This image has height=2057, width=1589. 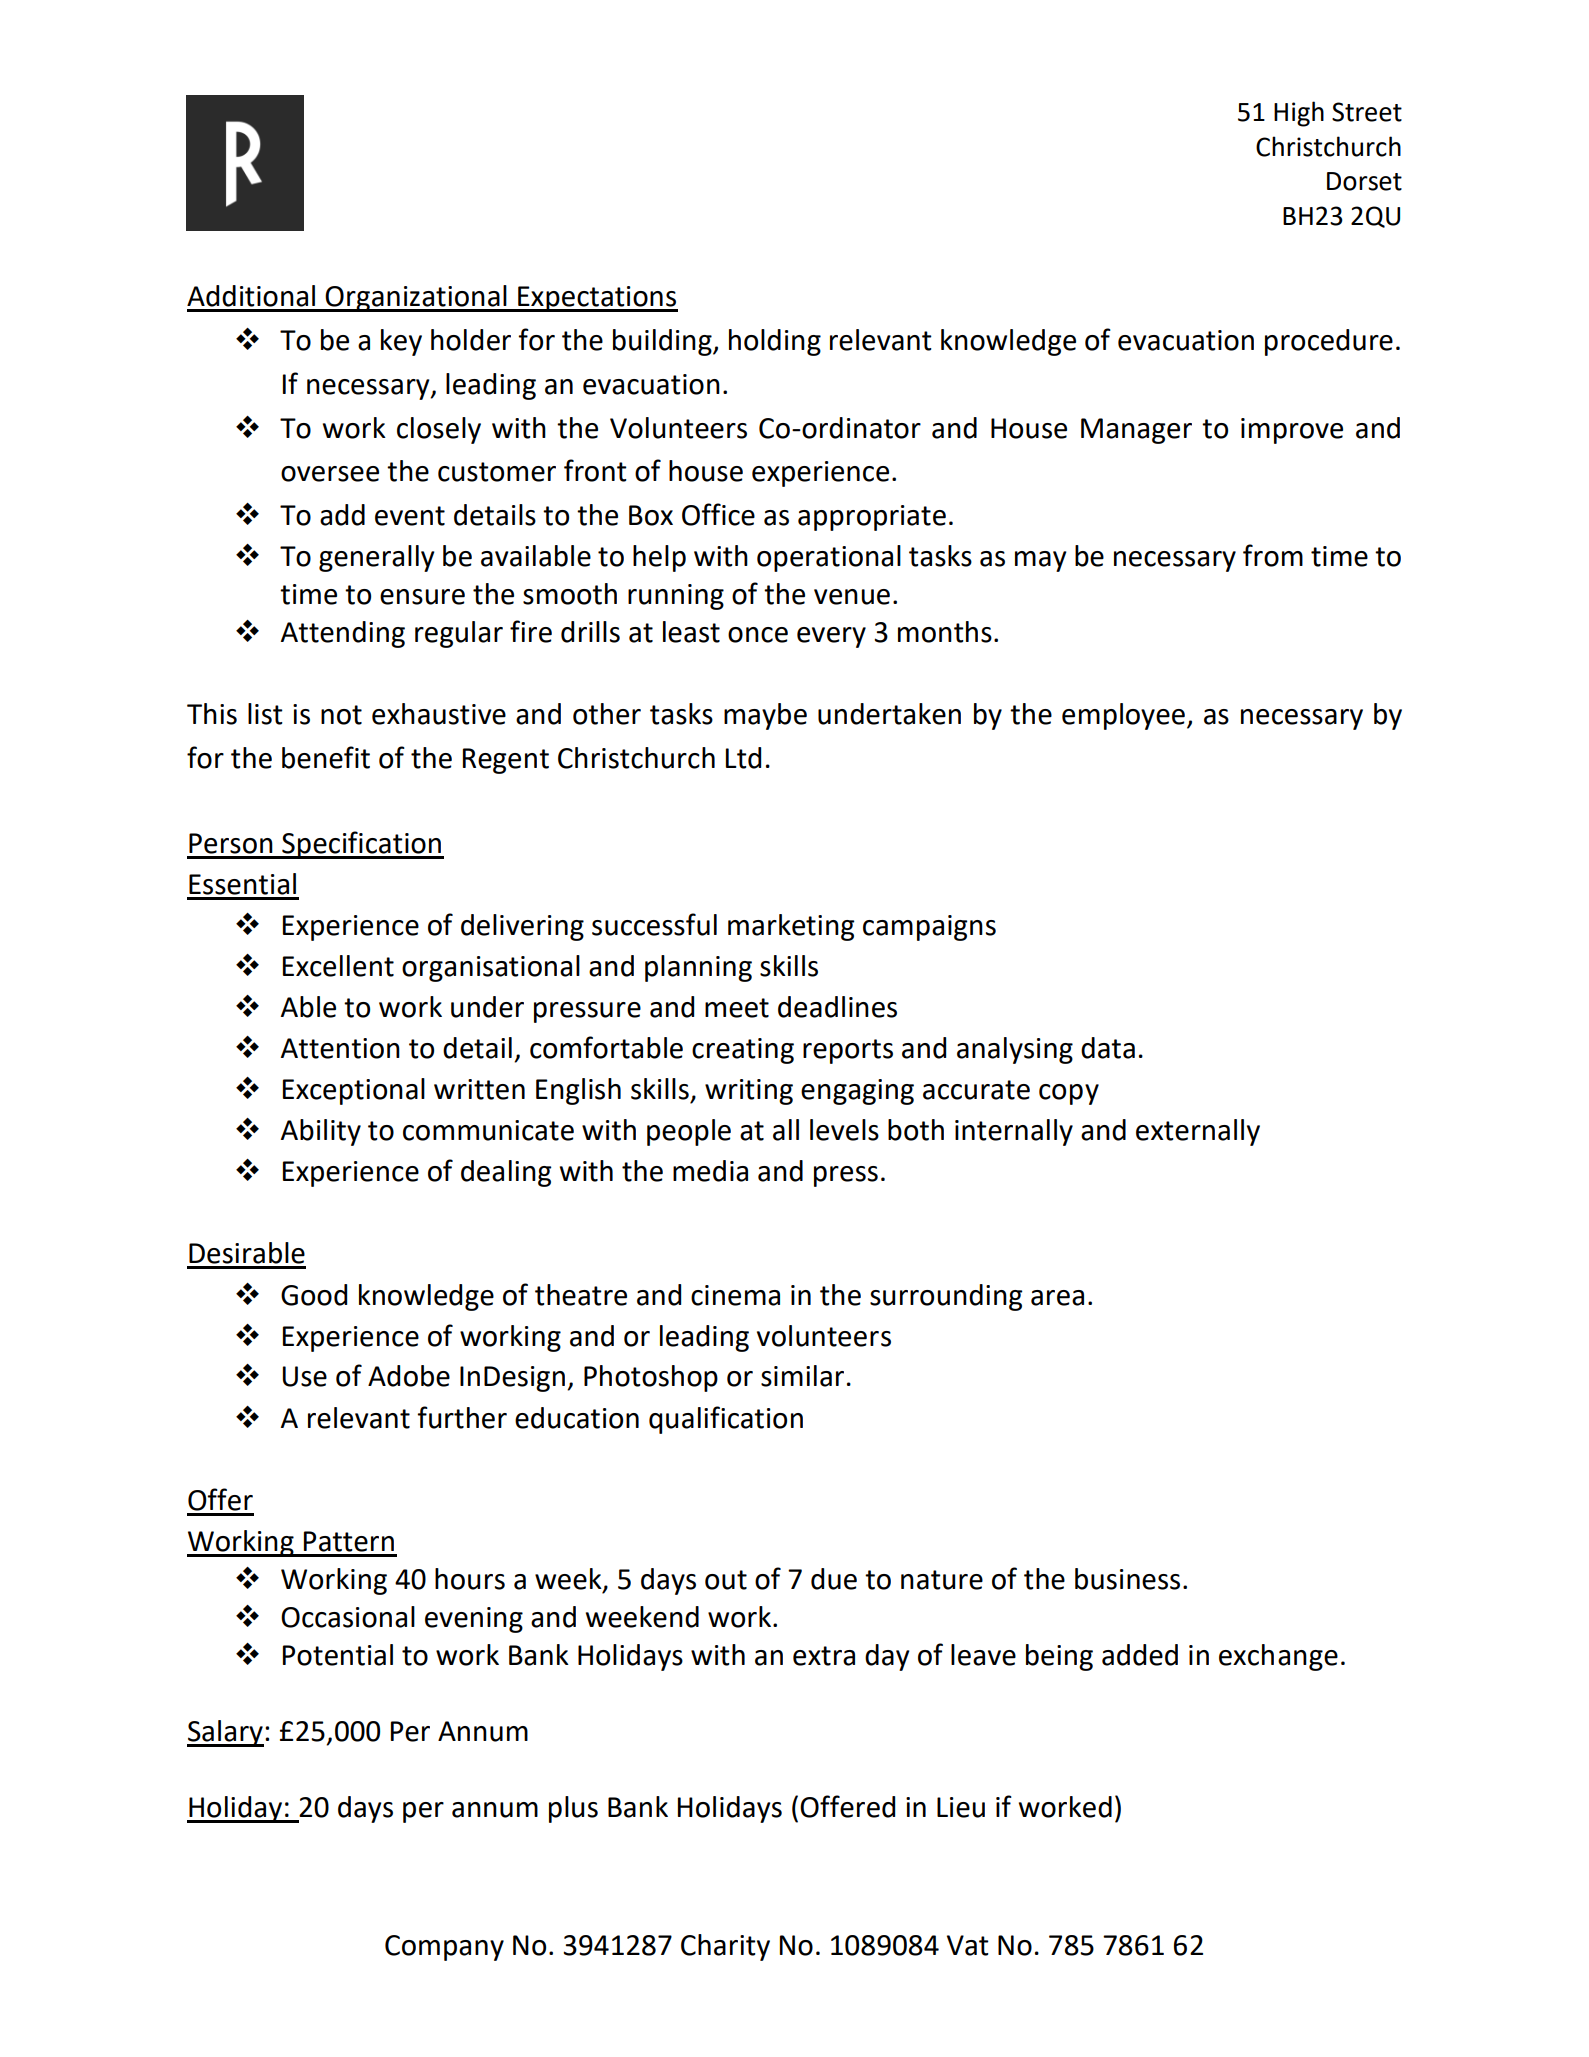 I want to click on creating, so click(x=743, y=1051).
